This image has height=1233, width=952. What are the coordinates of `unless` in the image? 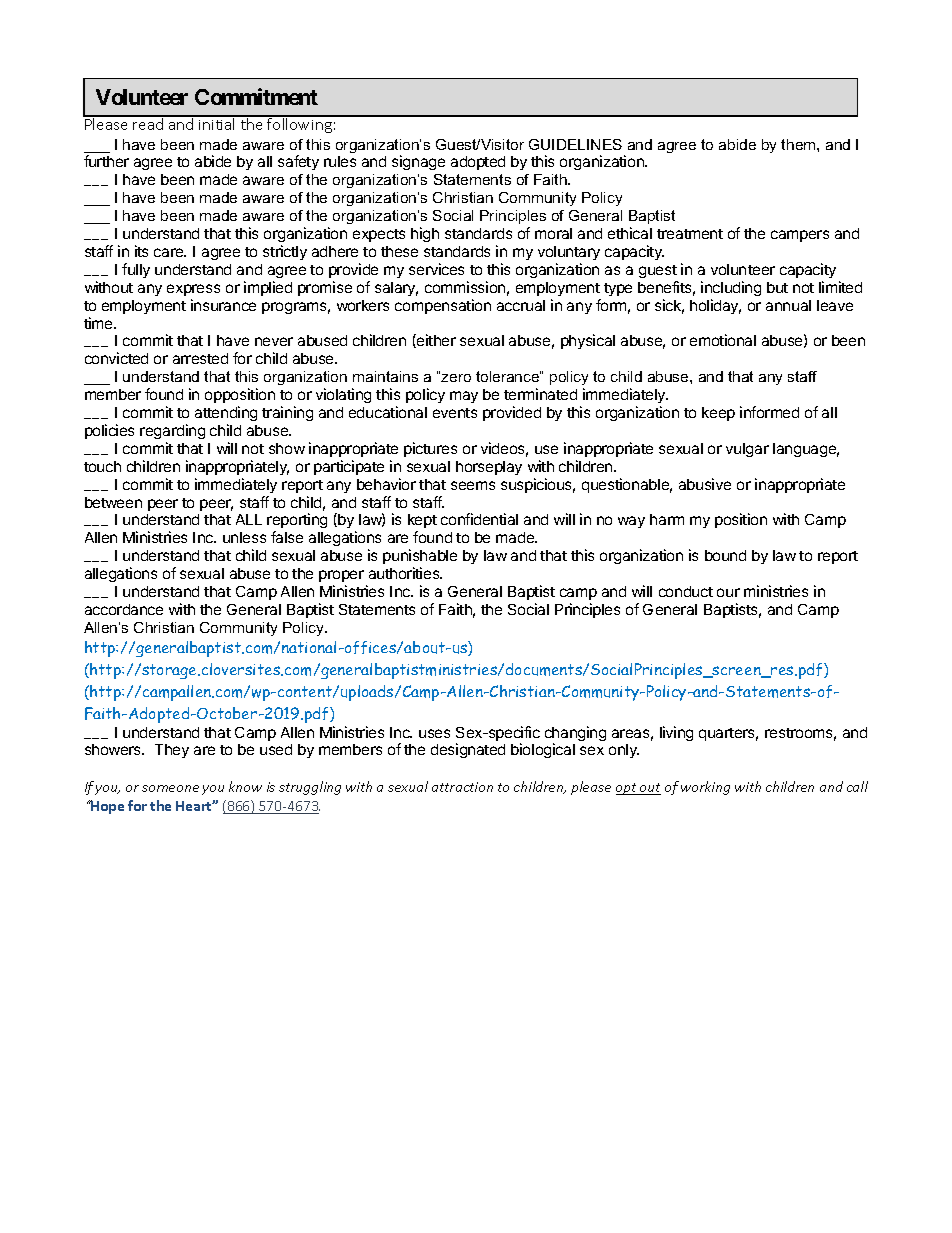 It's located at (244, 537).
